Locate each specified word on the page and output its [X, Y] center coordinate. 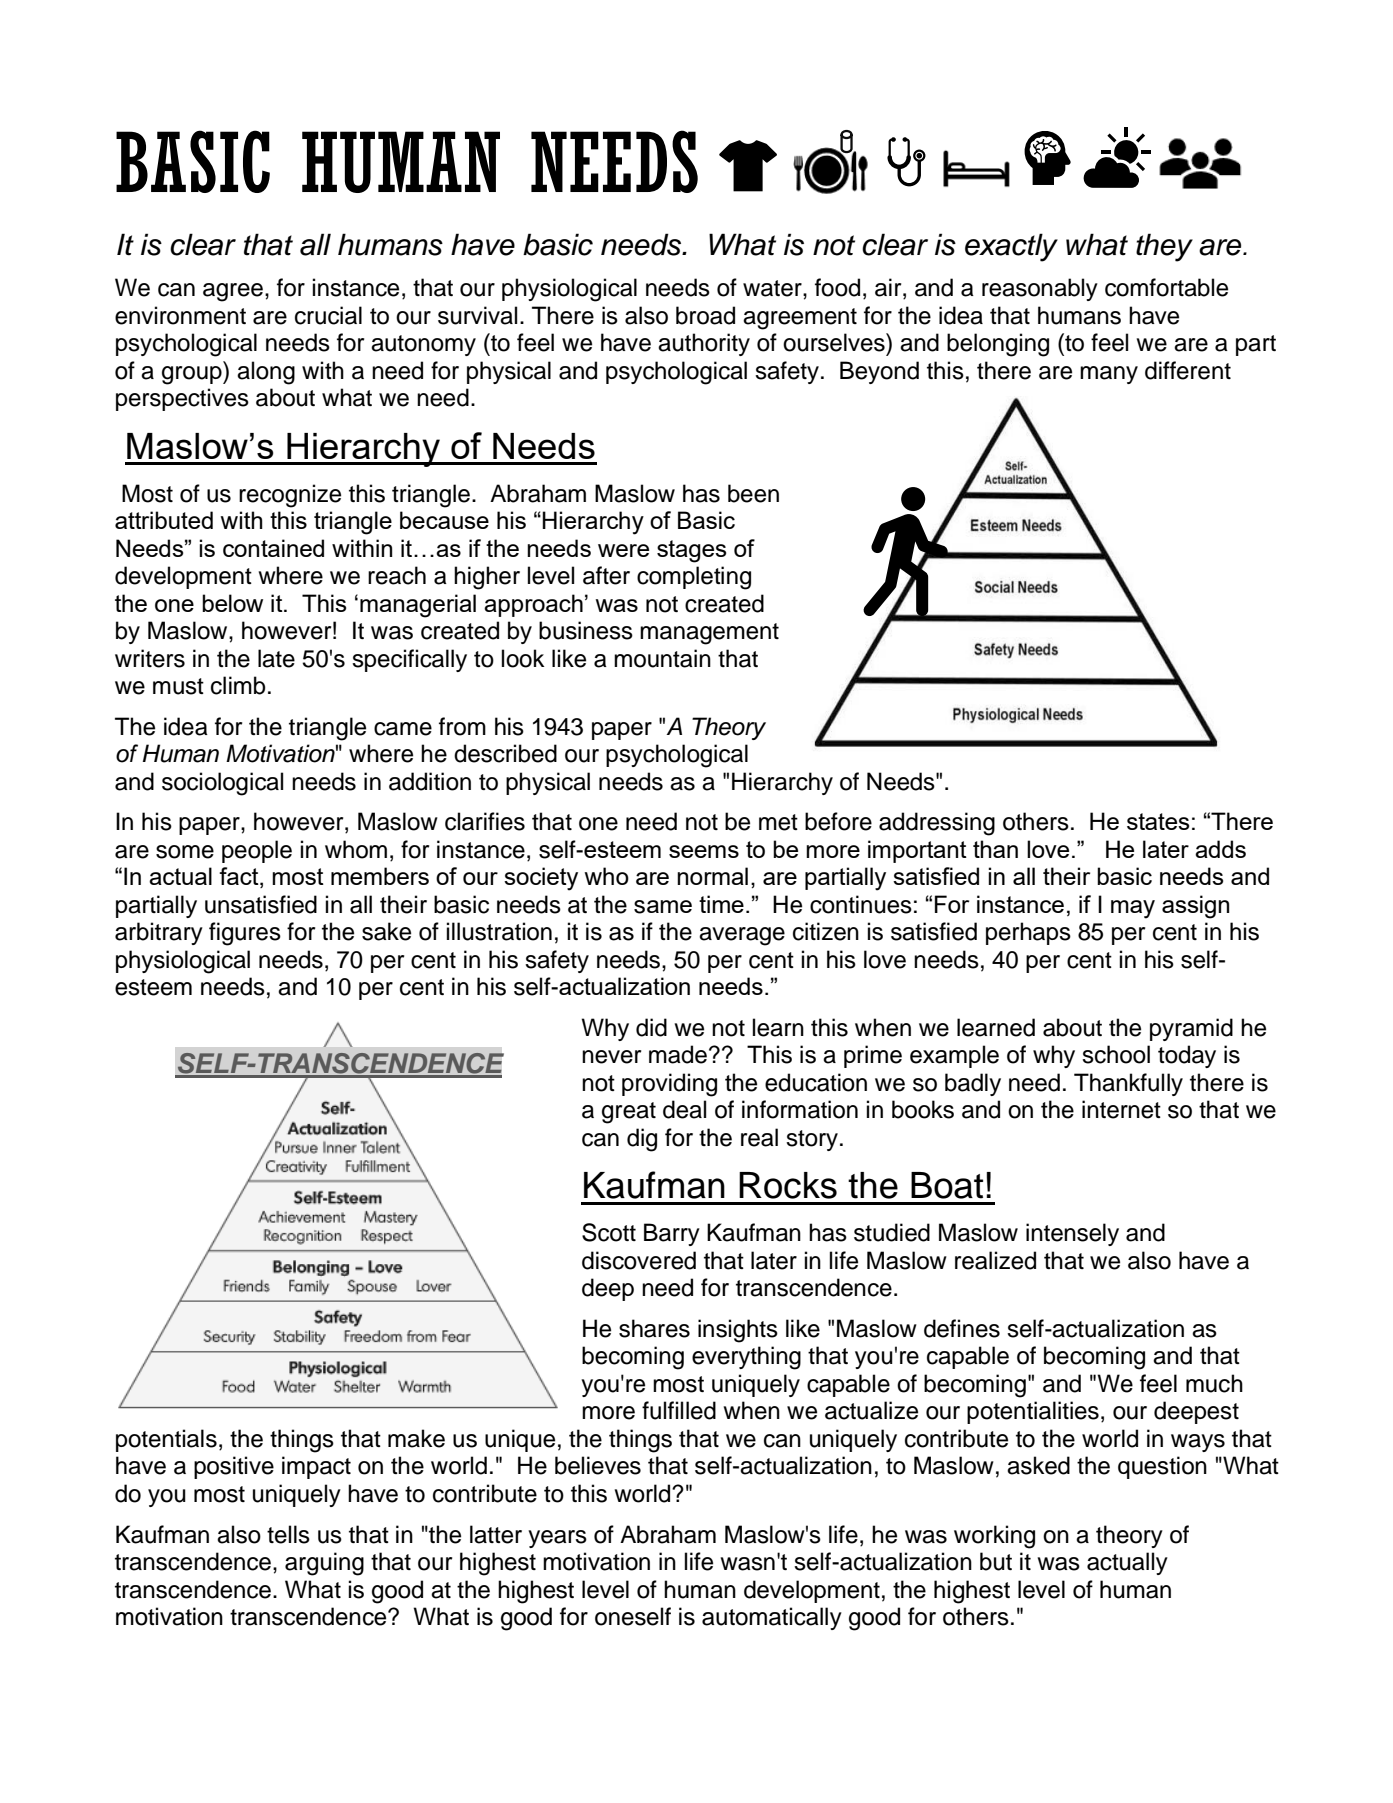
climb [238, 685]
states [1158, 821]
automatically [772, 1618]
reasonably [1040, 289]
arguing [324, 1564]
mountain [662, 658]
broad [705, 315]
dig [642, 1140]
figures [245, 934]
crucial [328, 315]
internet [1121, 1109]
